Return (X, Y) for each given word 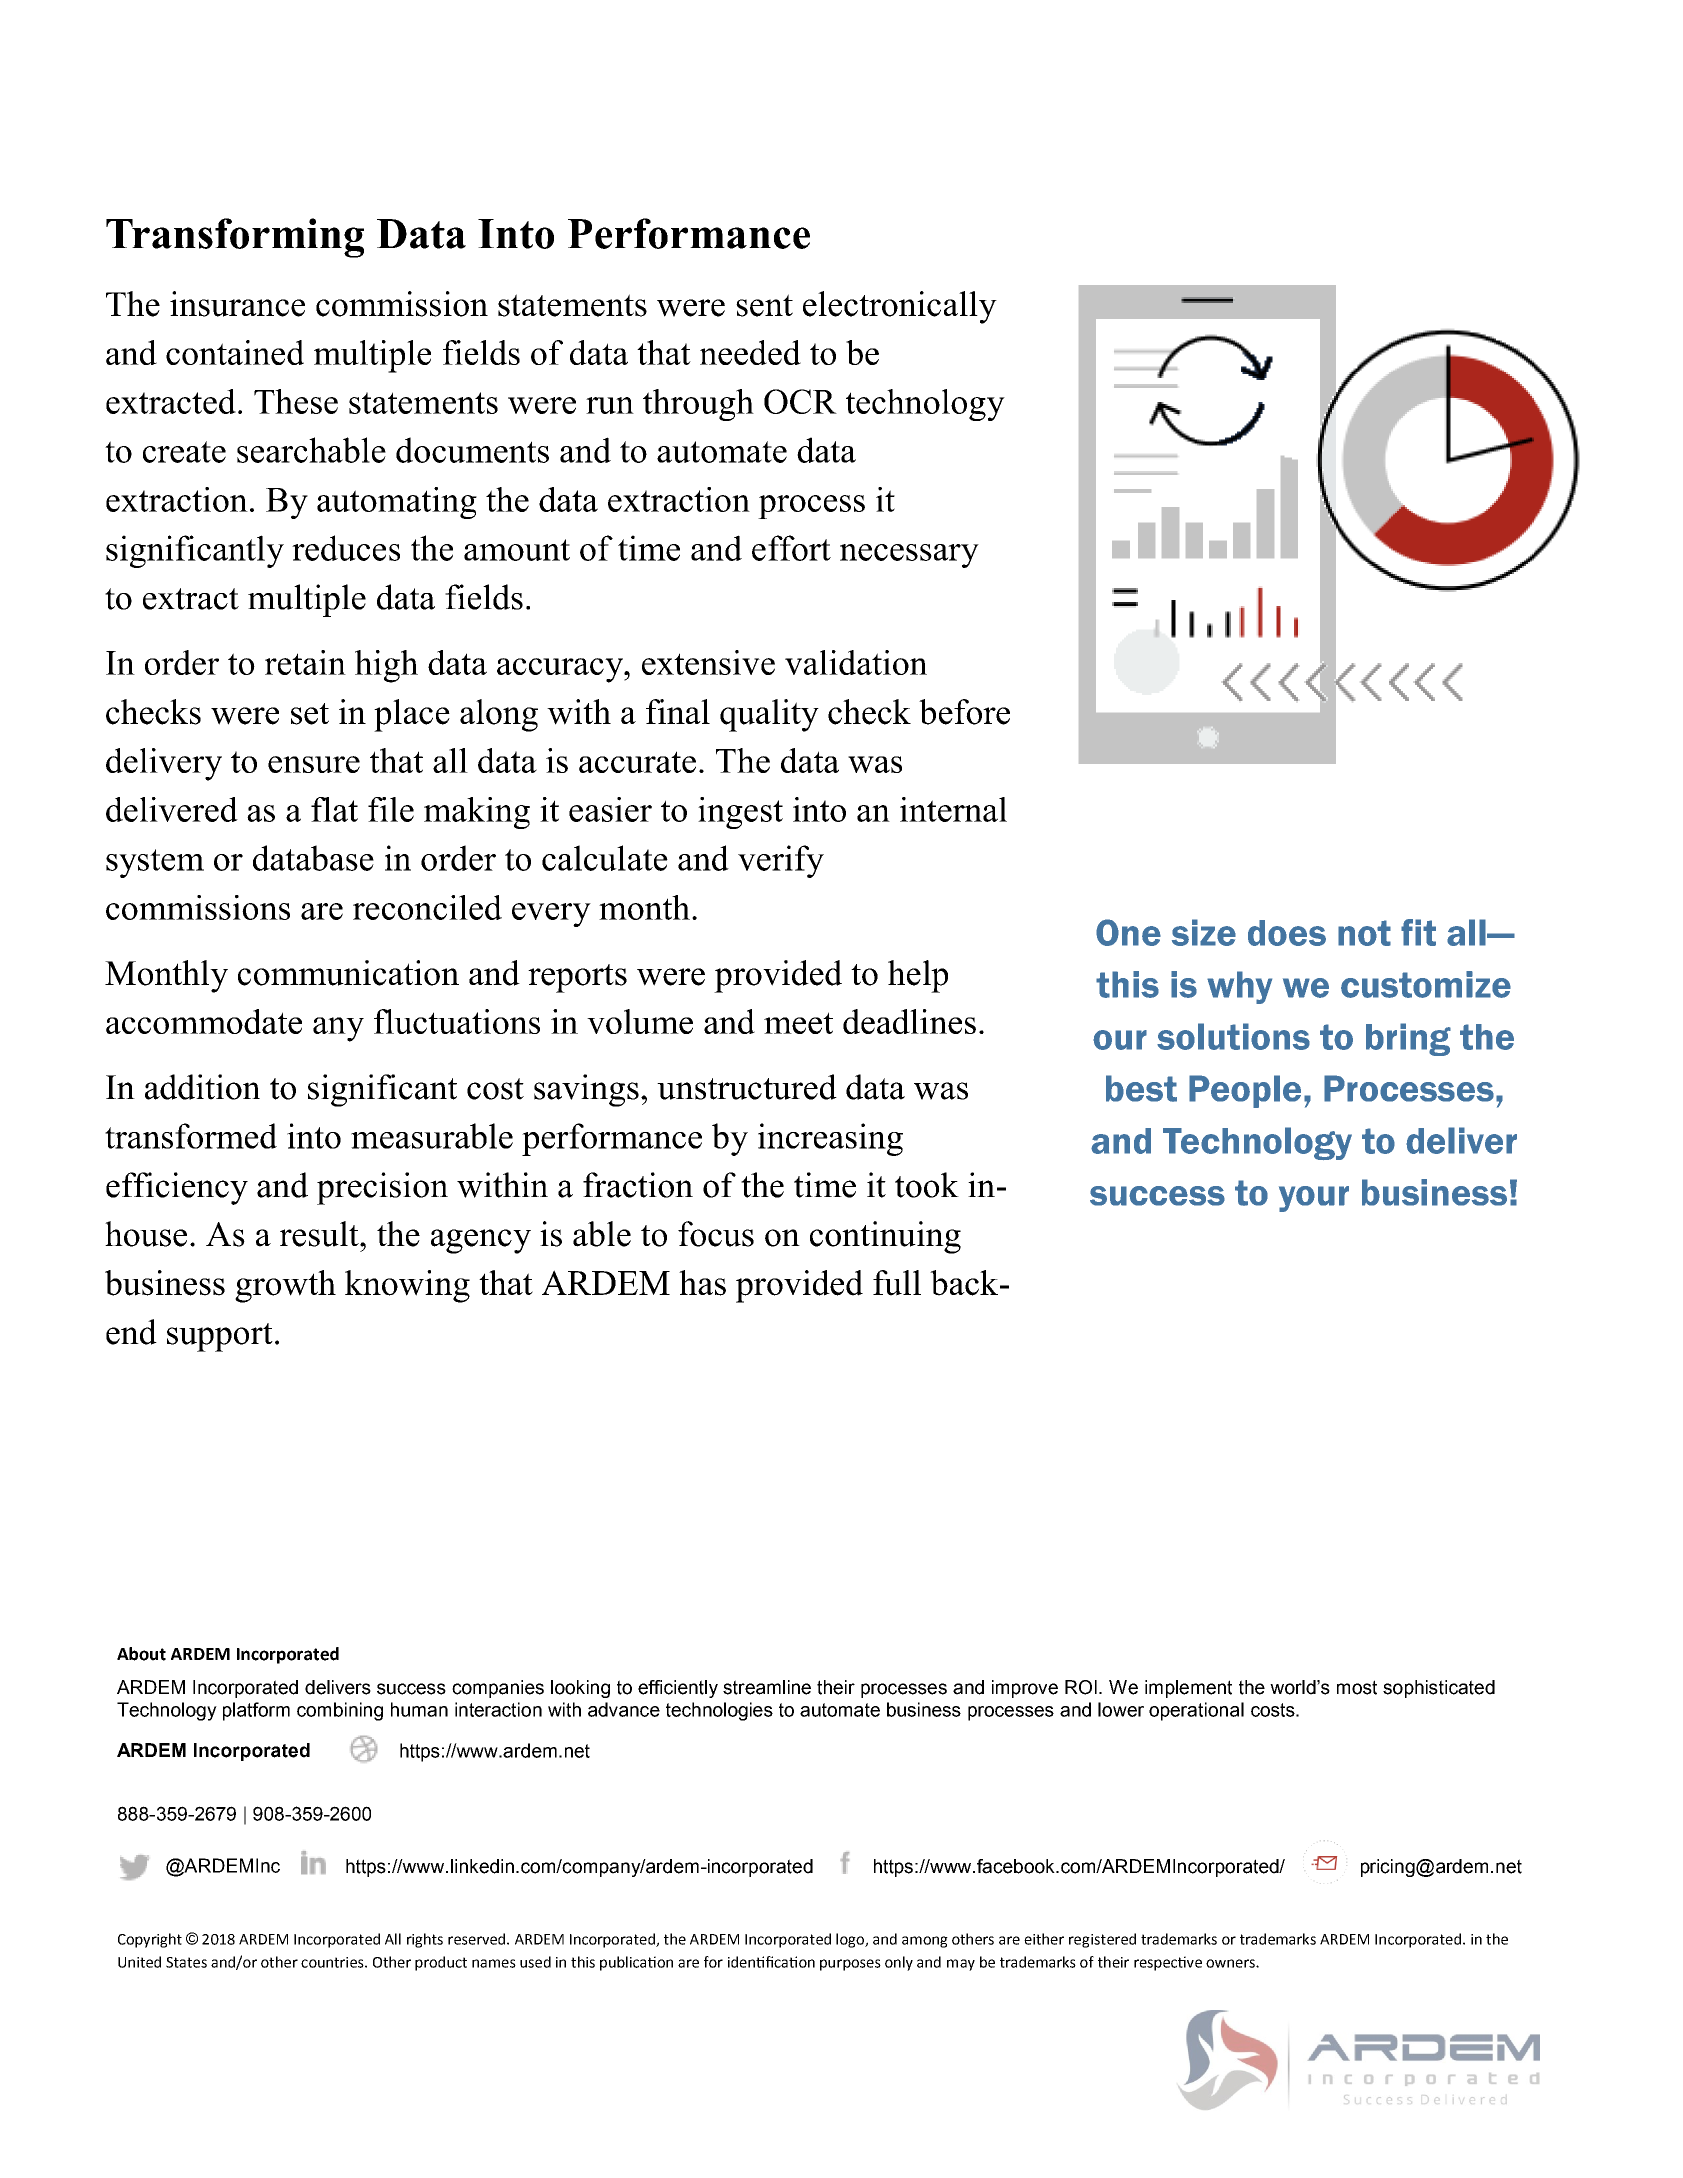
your (1314, 1199)
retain (305, 662)
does (1287, 933)
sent (764, 305)
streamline (767, 1687)
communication (348, 973)
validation (856, 662)
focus (716, 1234)
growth (285, 1286)
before (964, 712)
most (1357, 1687)
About (141, 1654)
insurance (237, 304)
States (186, 1962)
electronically (900, 307)
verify (781, 861)
